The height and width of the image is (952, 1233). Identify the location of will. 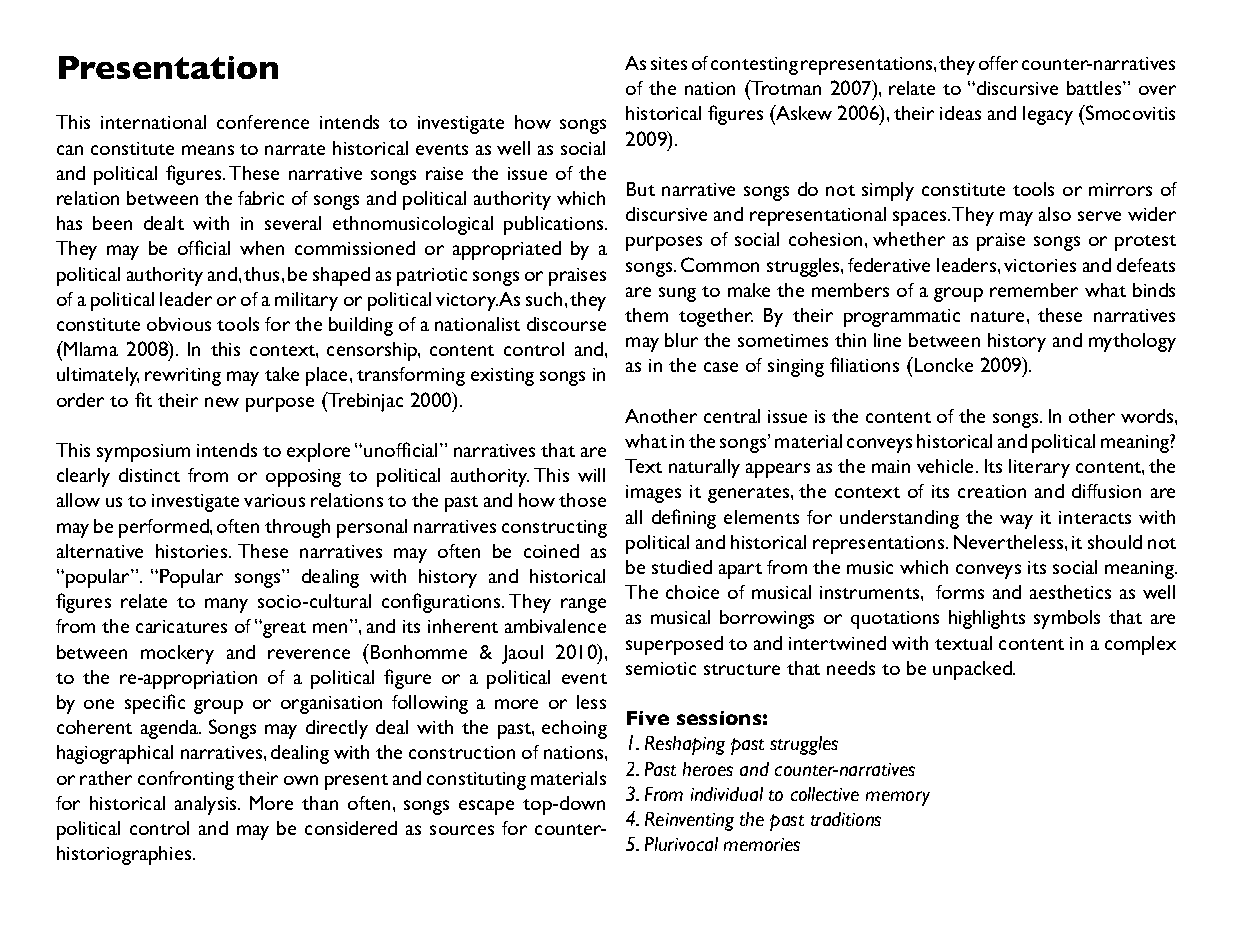
(591, 475).
